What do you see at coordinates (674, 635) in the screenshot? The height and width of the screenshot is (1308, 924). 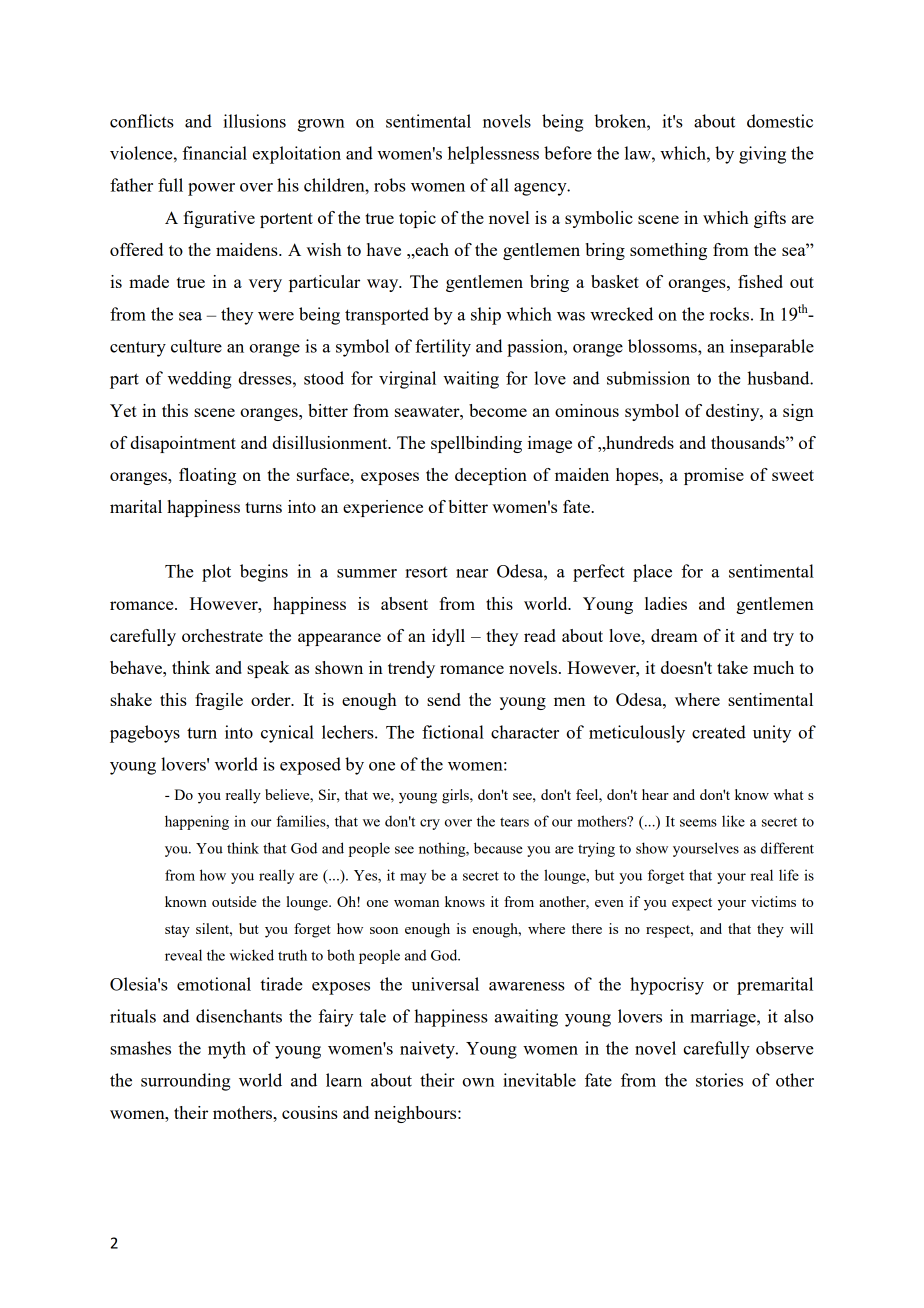 I see `dream` at bounding box center [674, 635].
